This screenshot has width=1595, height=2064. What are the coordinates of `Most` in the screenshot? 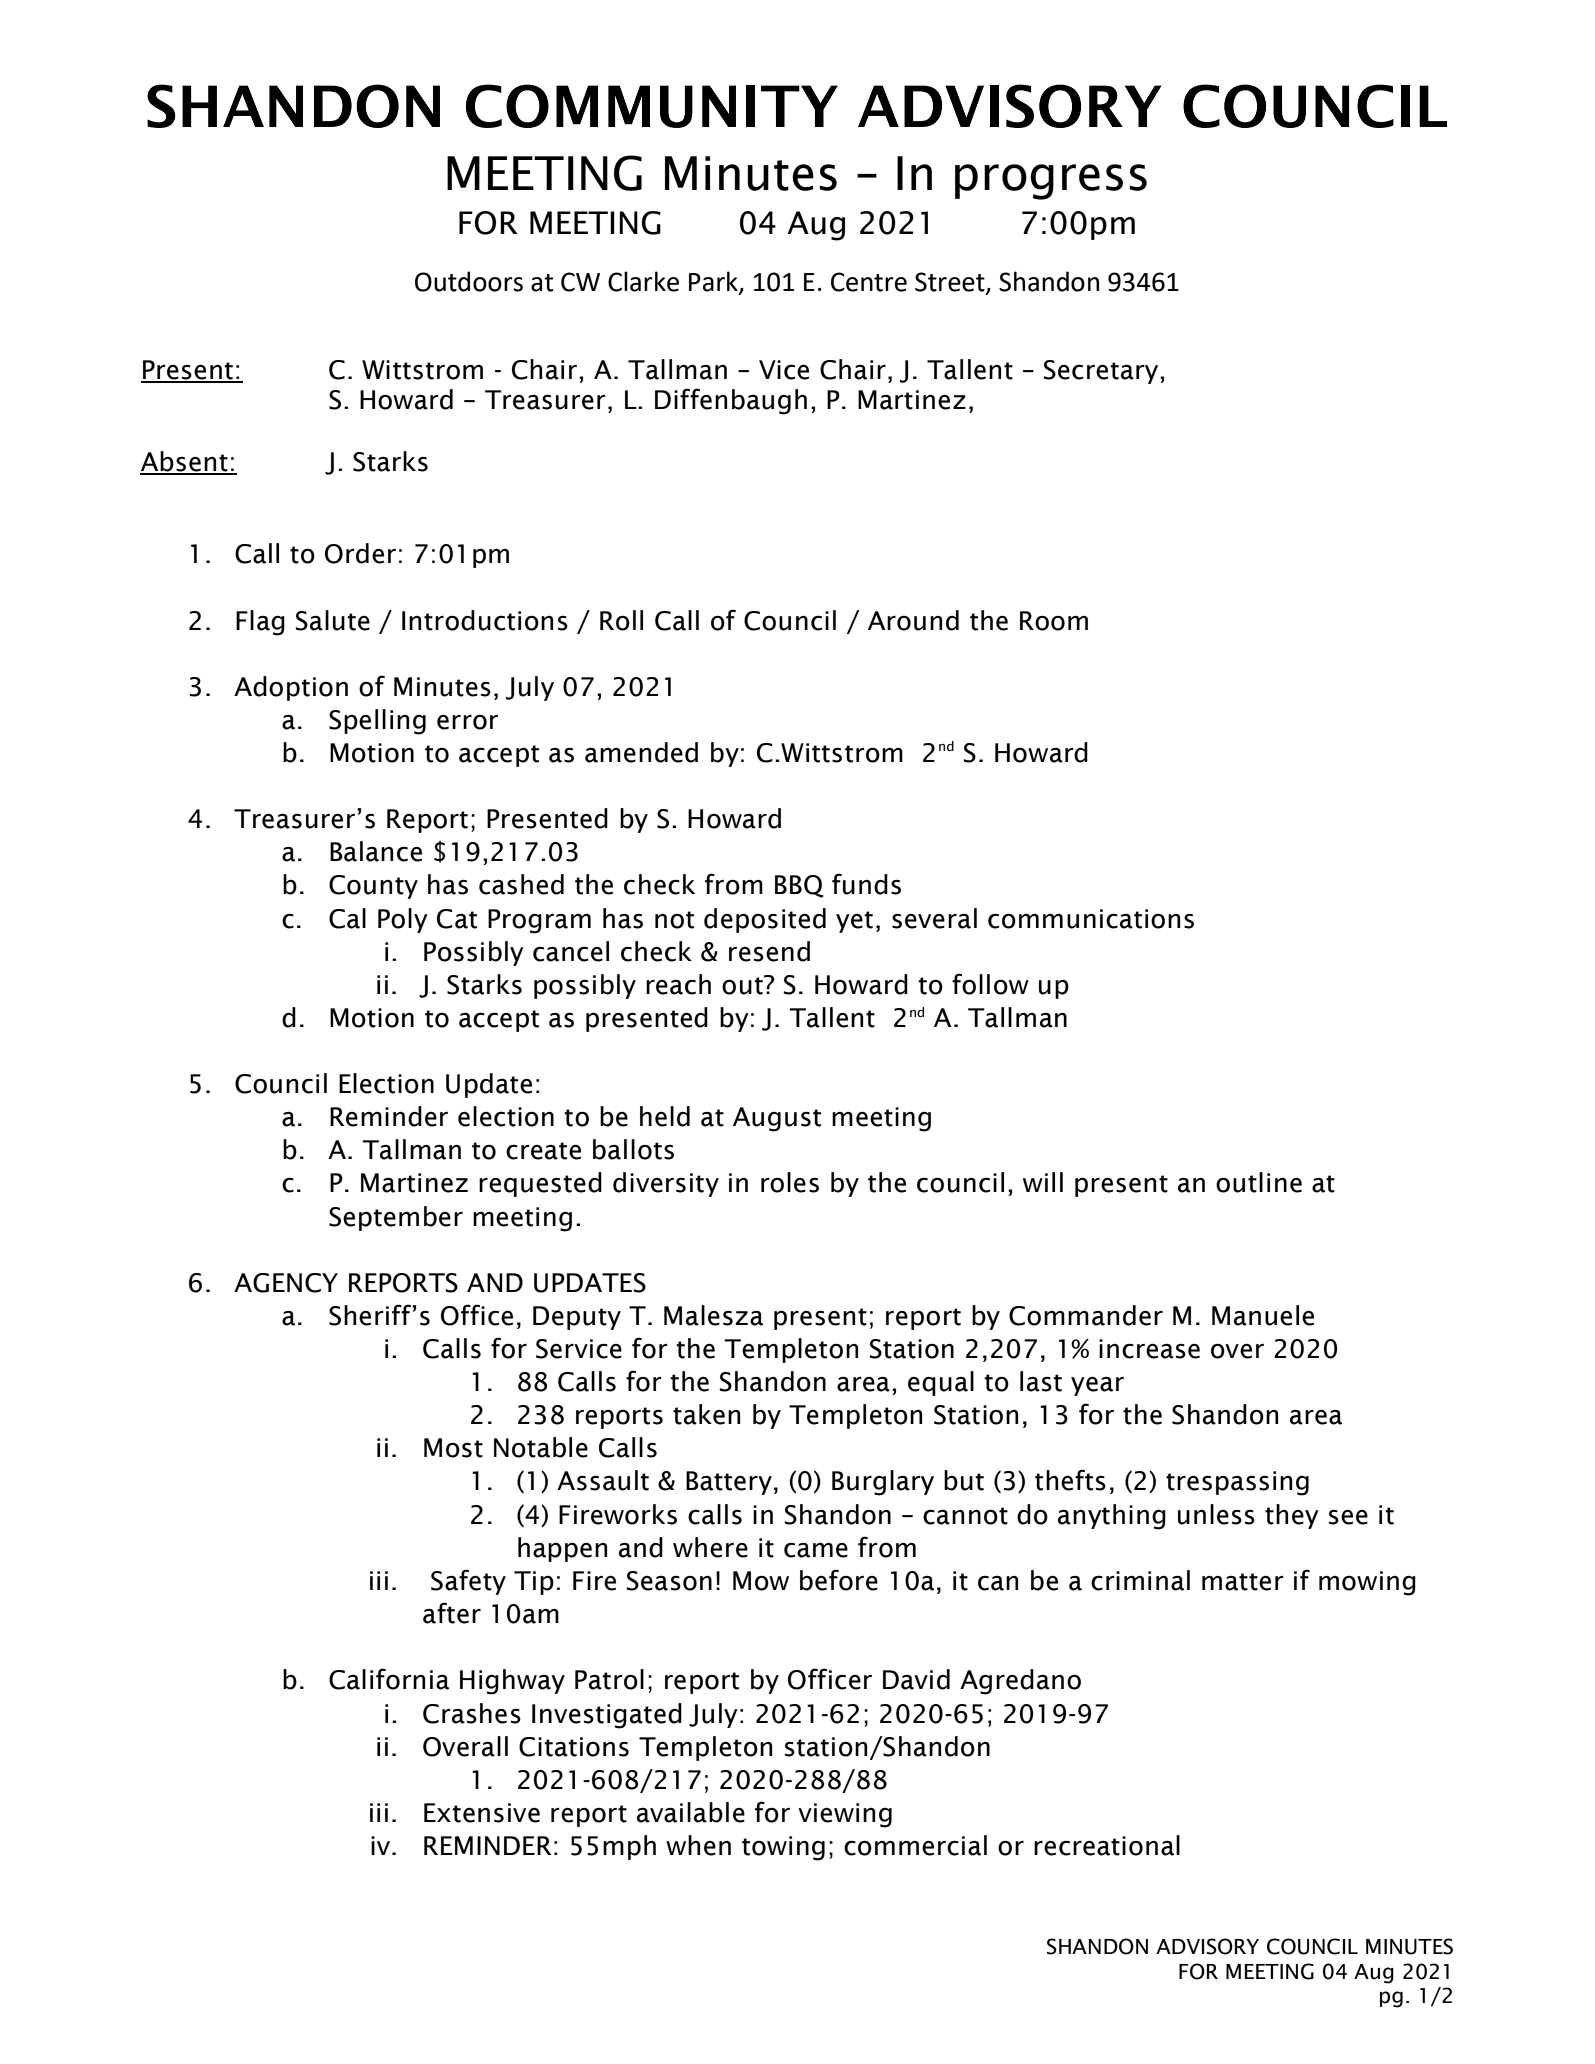 It's located at (453, 1448).
